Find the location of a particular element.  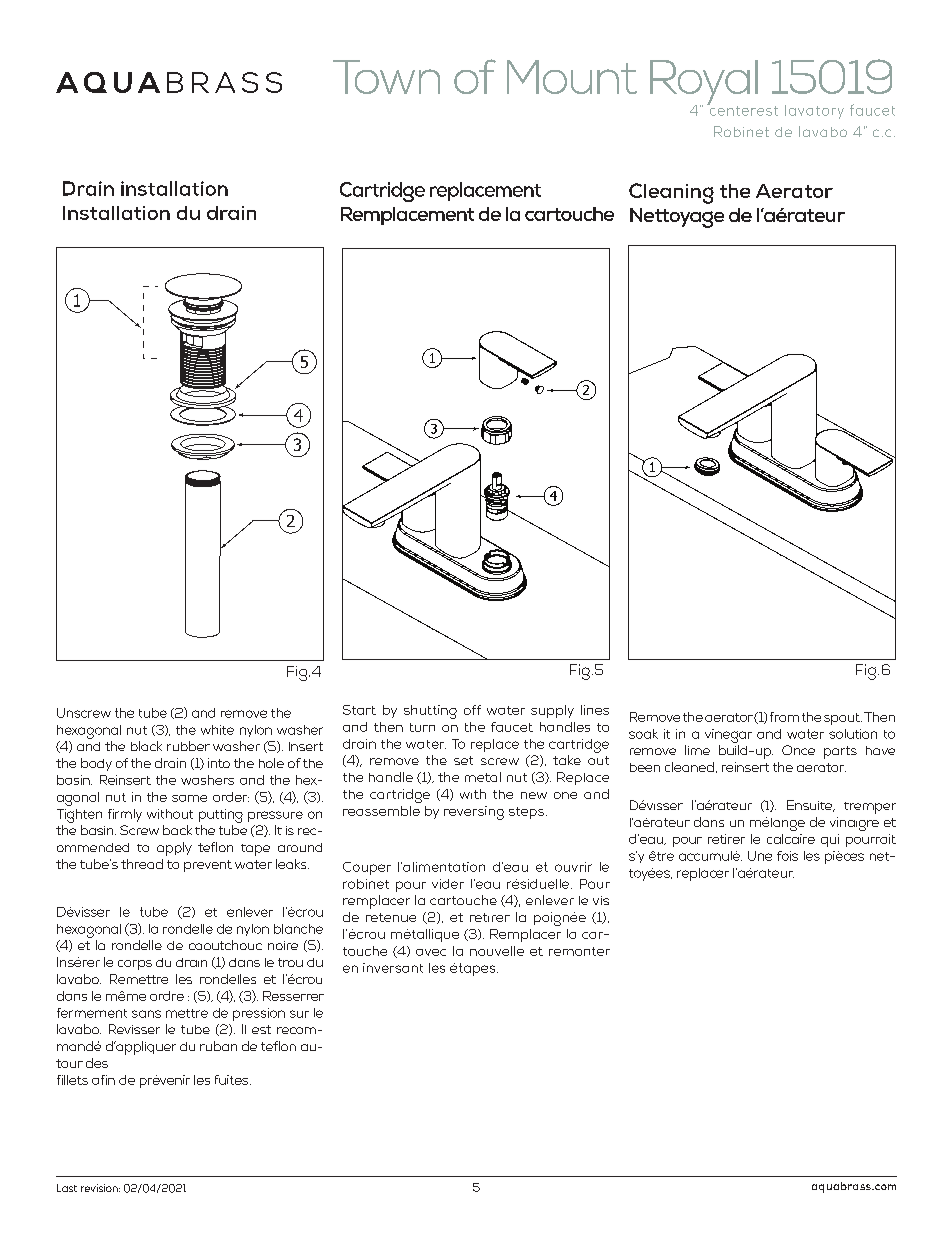

Mount is located at coordinates (572, 77).
